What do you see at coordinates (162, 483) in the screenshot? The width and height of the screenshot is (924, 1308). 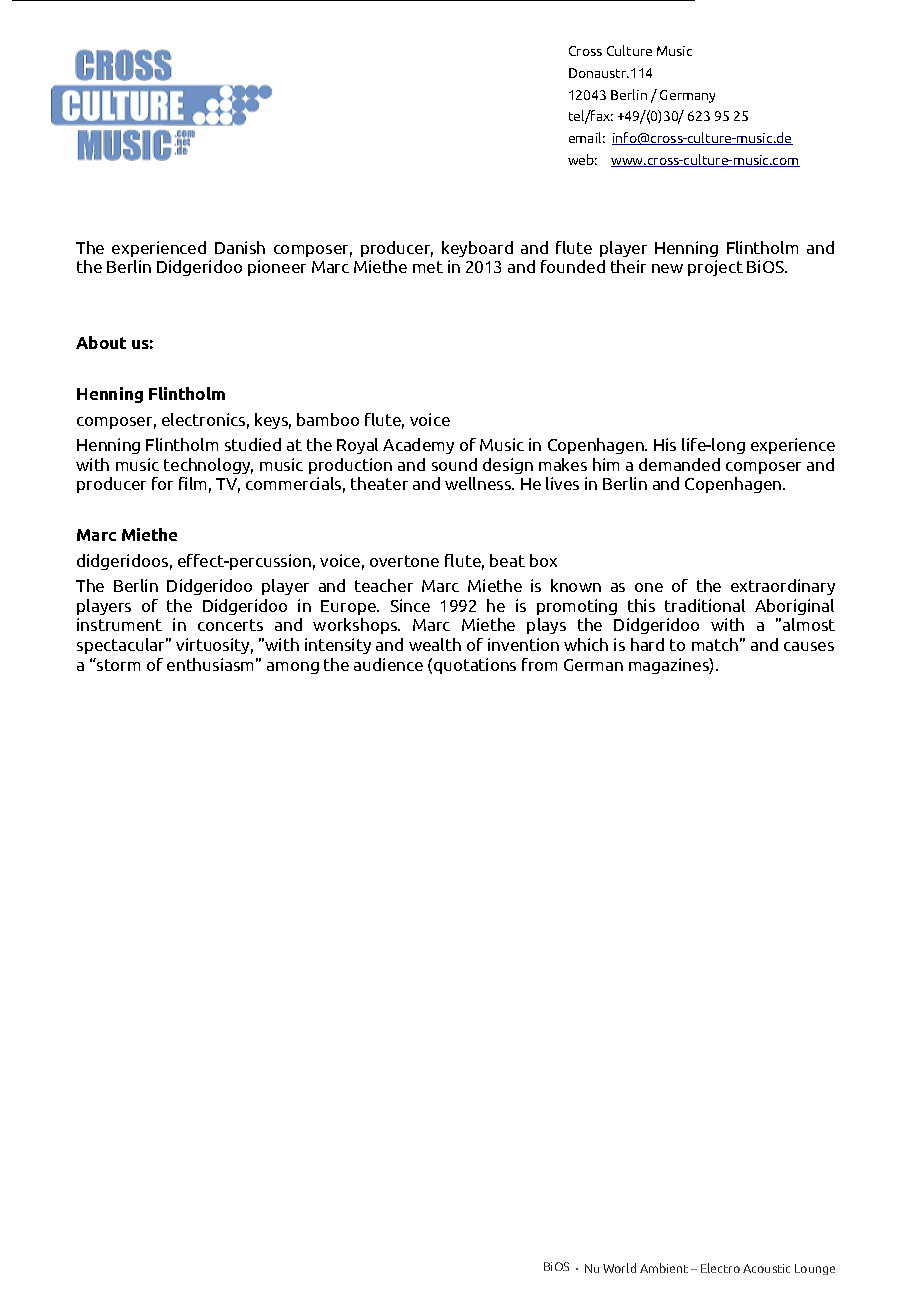 I see `for` at bounding box center [162, 483].
